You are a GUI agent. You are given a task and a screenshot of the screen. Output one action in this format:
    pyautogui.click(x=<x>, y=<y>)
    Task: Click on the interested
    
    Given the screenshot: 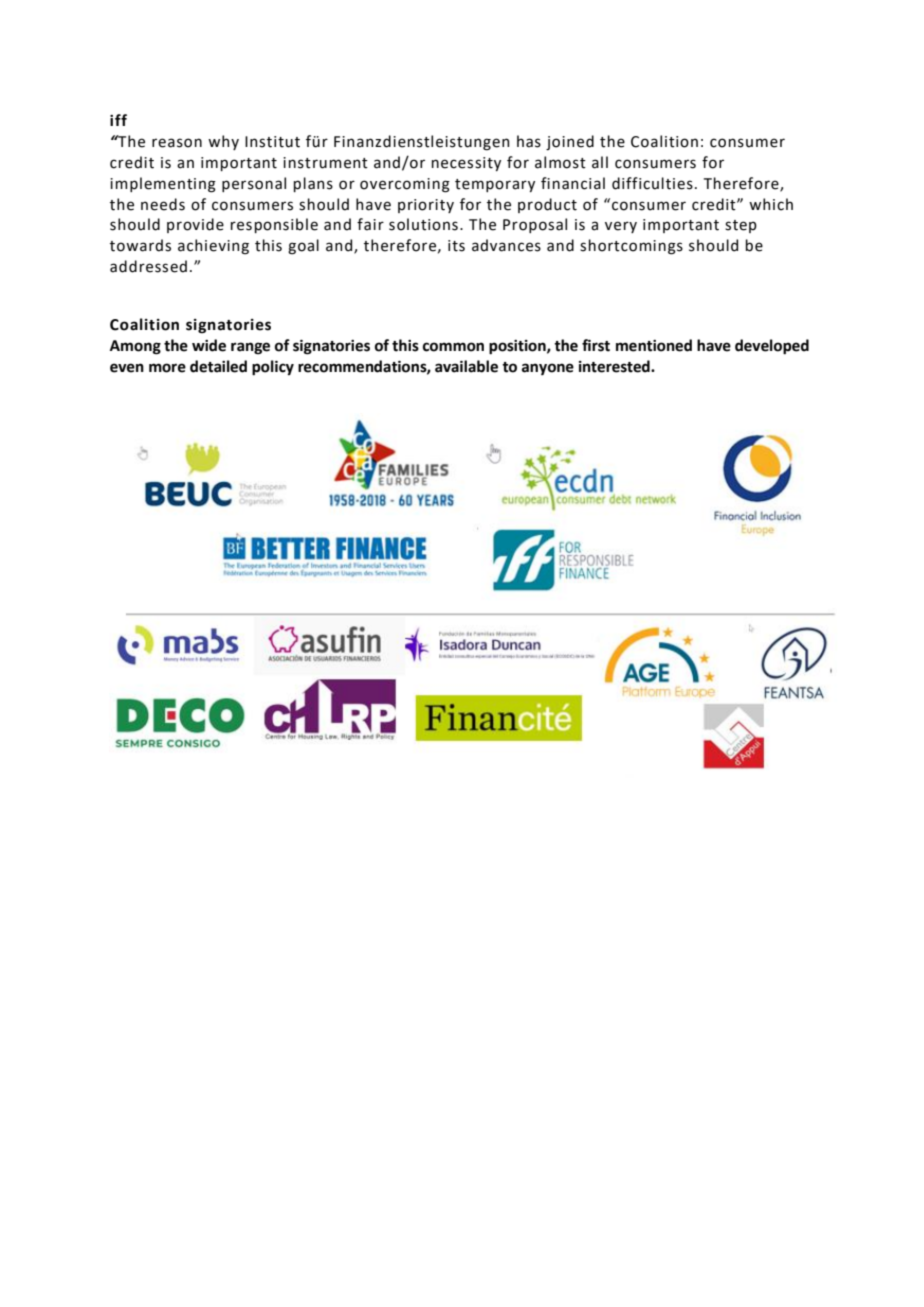 What is the action you would take?
    pyautogui.click(x=615, y=366)
